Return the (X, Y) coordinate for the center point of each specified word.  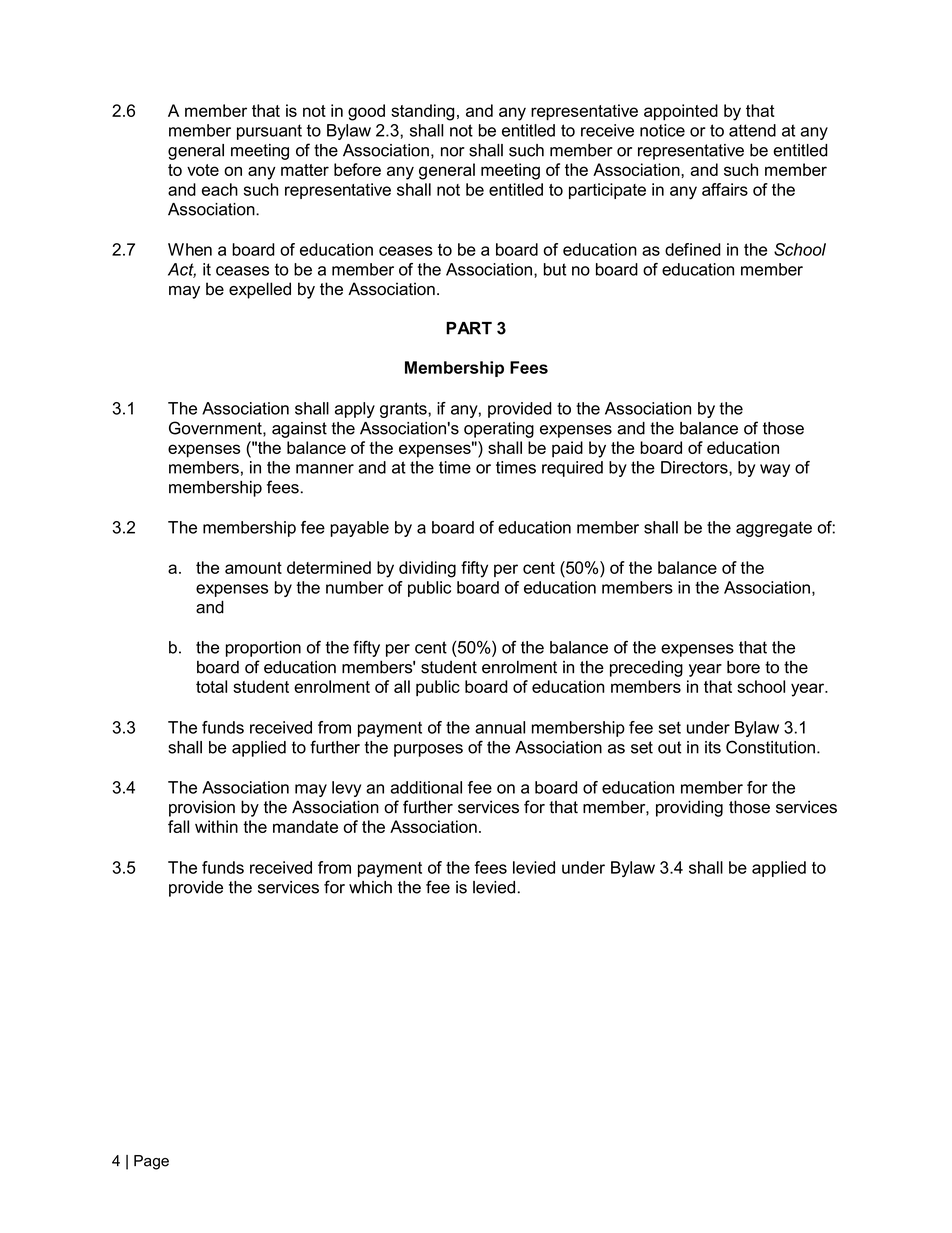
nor (453, 152)
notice (662, 130)
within (216, 826)
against (299, 430)
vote (203, 170)
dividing (427, 569)
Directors (695, 468)
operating (499, 430)
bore (743, 667)
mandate (305, 826)
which (370, 887)
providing (689, 808)
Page (151, 1162)
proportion (263, 649)
